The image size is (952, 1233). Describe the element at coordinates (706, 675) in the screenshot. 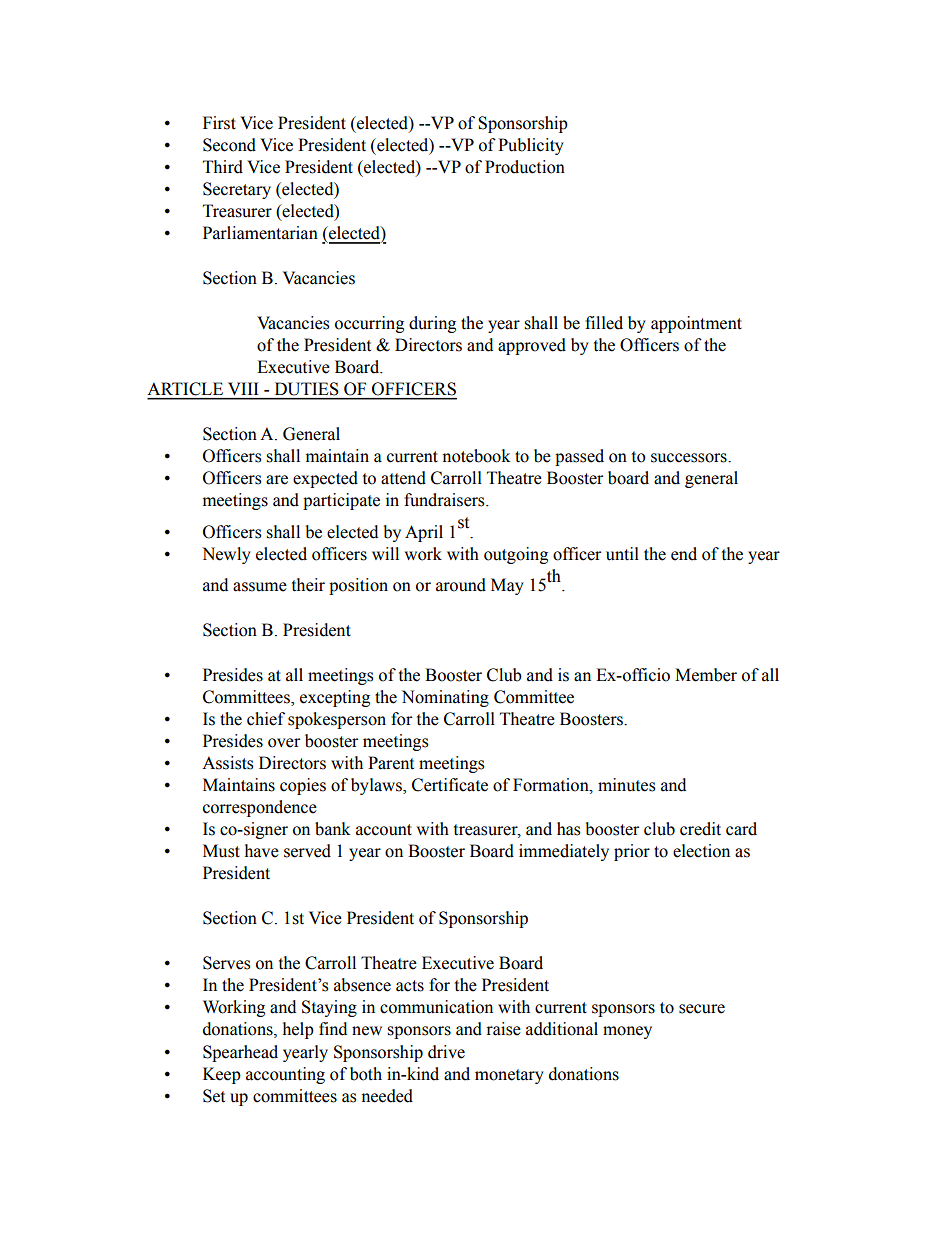

I see `Member` at that location.
